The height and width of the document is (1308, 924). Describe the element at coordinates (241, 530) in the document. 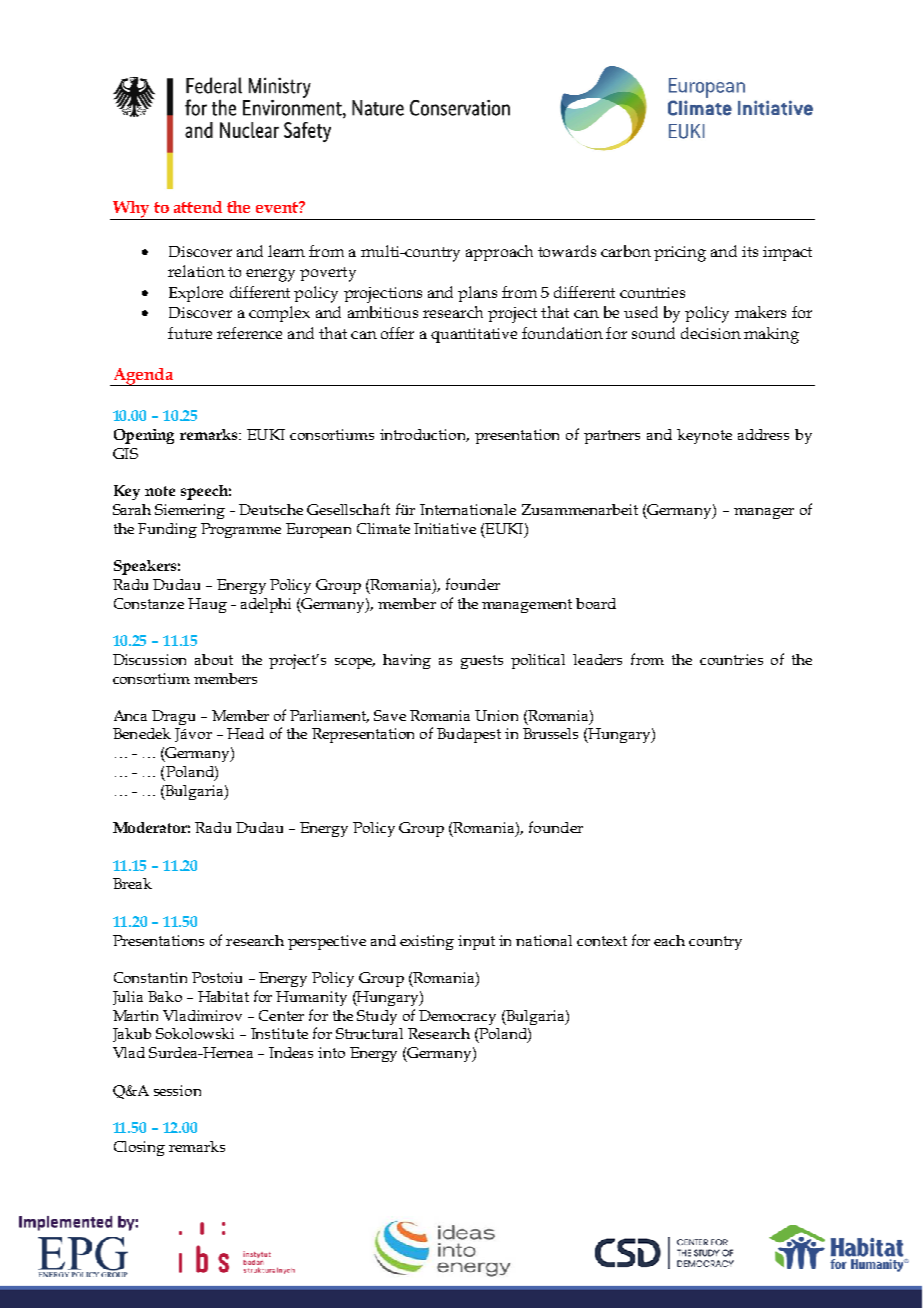

I see `Programme` at that location.
